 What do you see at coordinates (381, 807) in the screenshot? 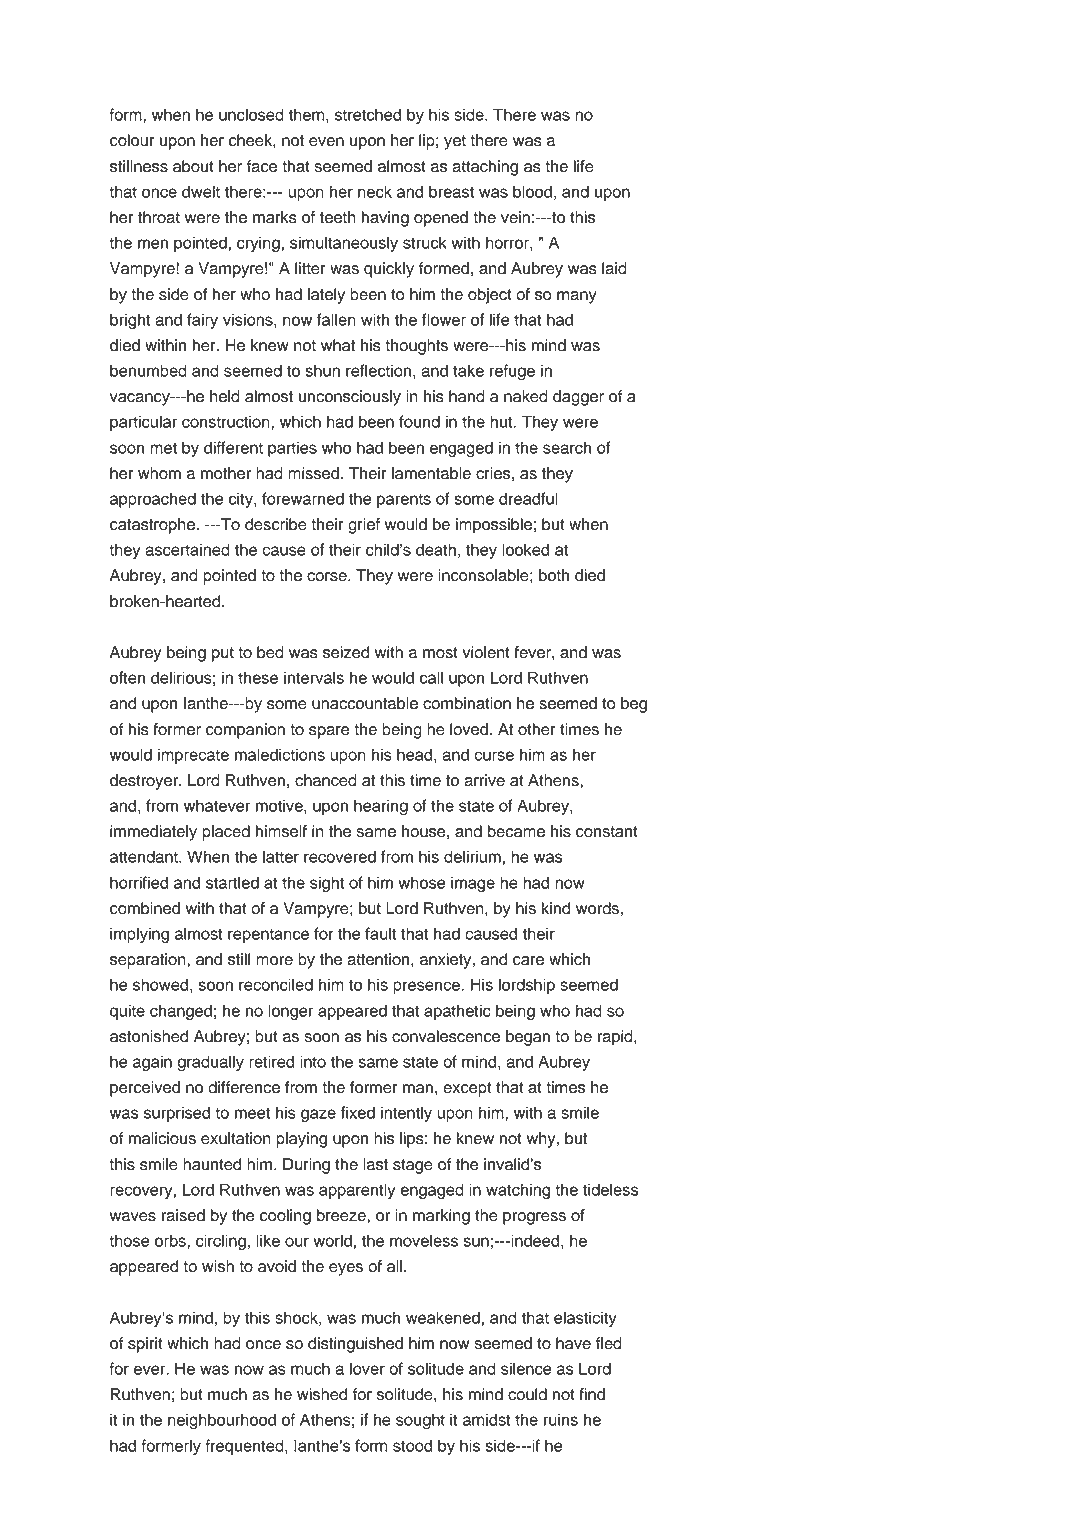
I see `hearing` at bounding box center [381, 807].
